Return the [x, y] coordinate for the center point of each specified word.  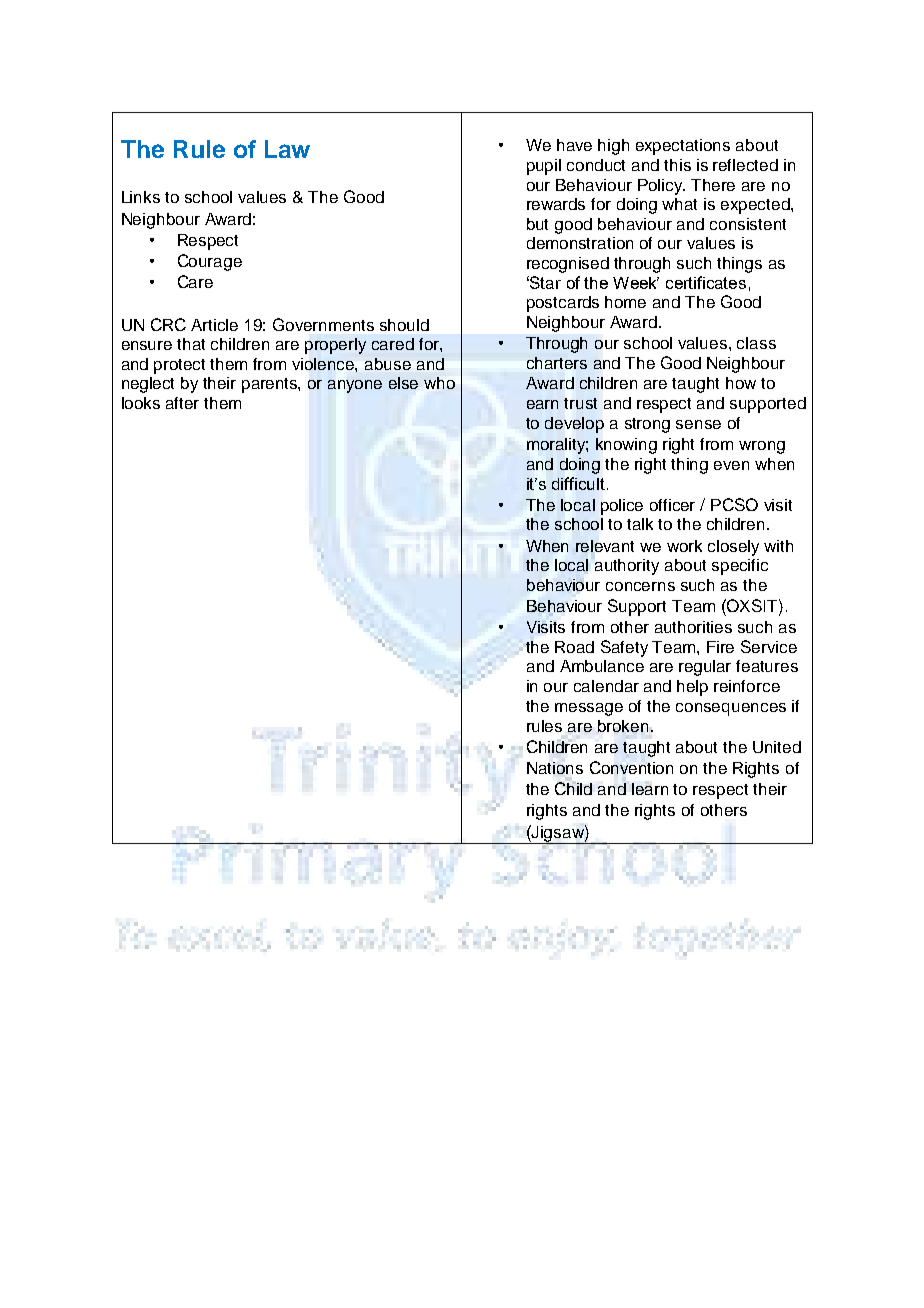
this [677, 165]
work [684, 546]
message [589, 709]
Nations [555, 768]
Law [287, 149]
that [191, 344]
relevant [605, 546]
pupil [544, 167]
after [182, 403]
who [439, 383]
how [741, 383]
